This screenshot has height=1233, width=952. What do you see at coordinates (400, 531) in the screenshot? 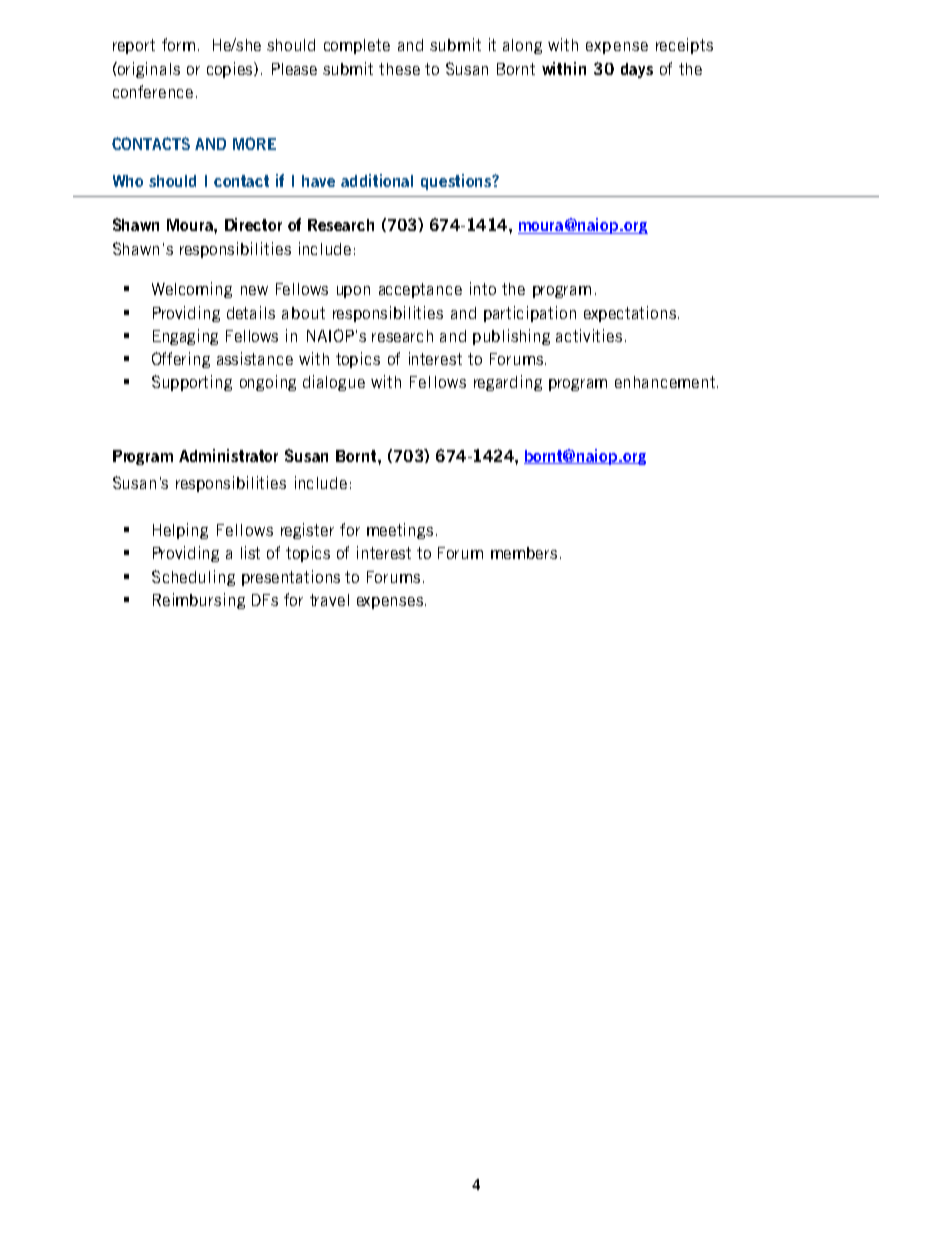
I see `meetings` at bounding box center [400, 531].
